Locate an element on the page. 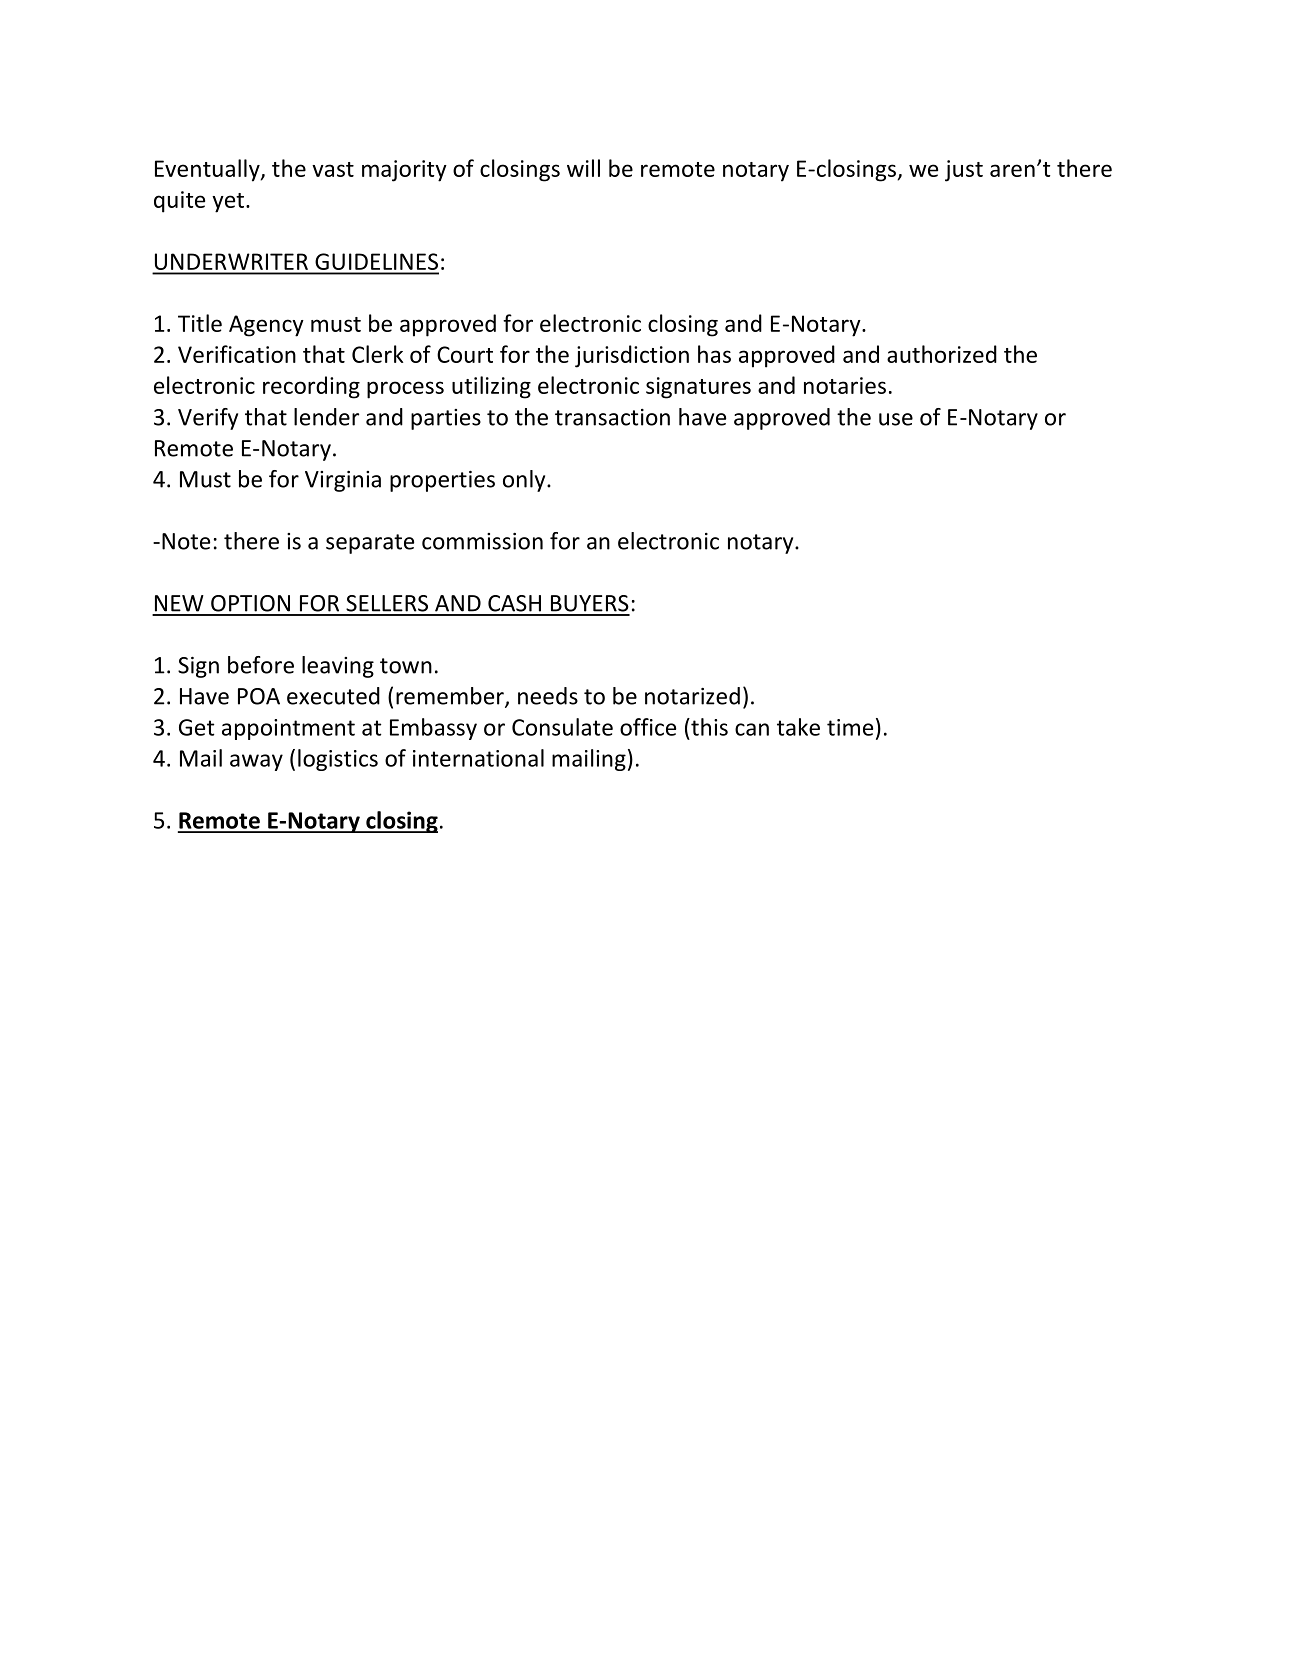 The width and height of the document is (1297, 1678). yet is located at coordinates (228, 203).
